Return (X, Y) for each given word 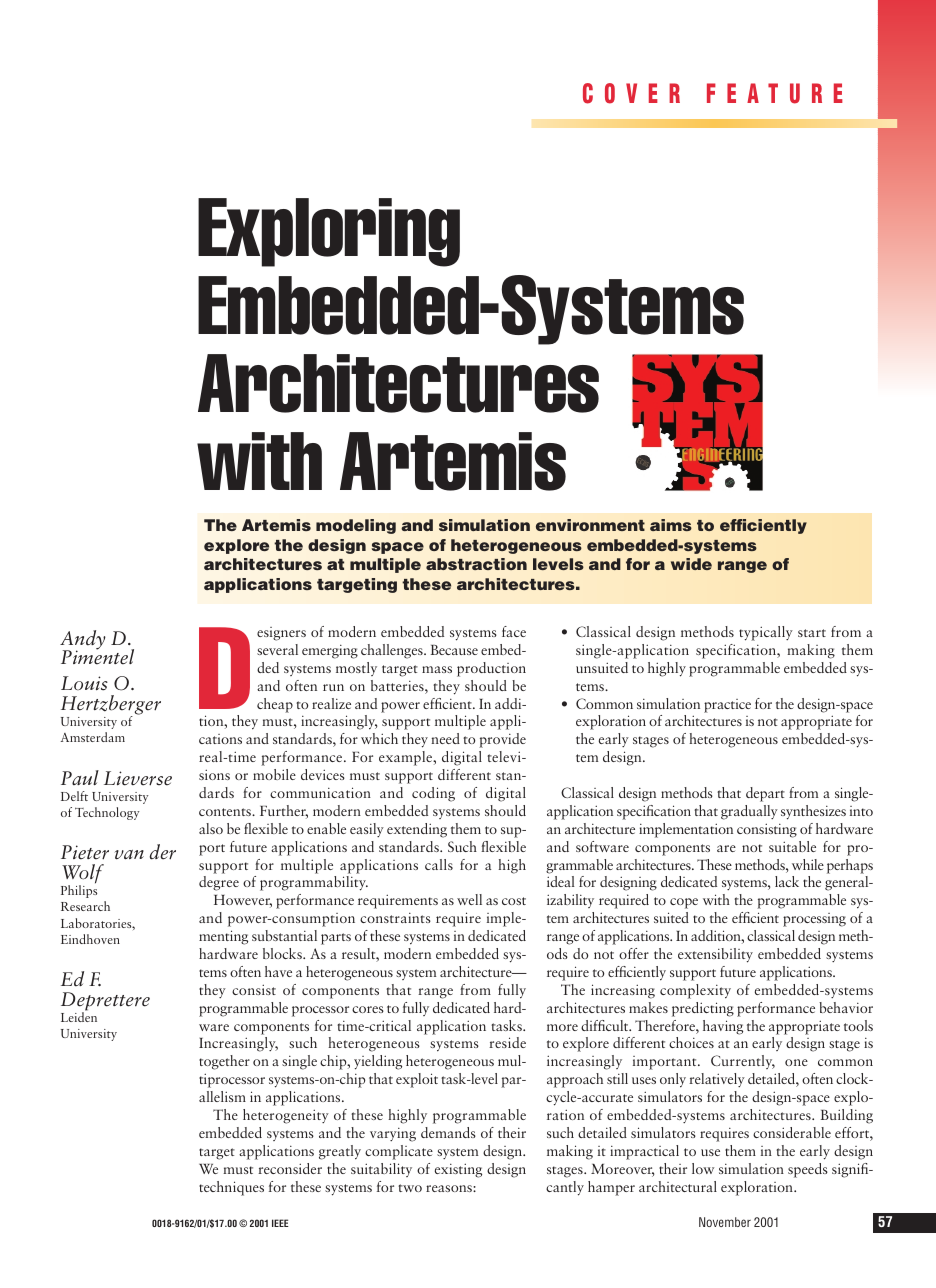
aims (671, 525)
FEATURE (775, 93)
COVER (631, 93)
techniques (231, 1188)
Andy (83, 641)
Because (454, 650)
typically (766, 633)
